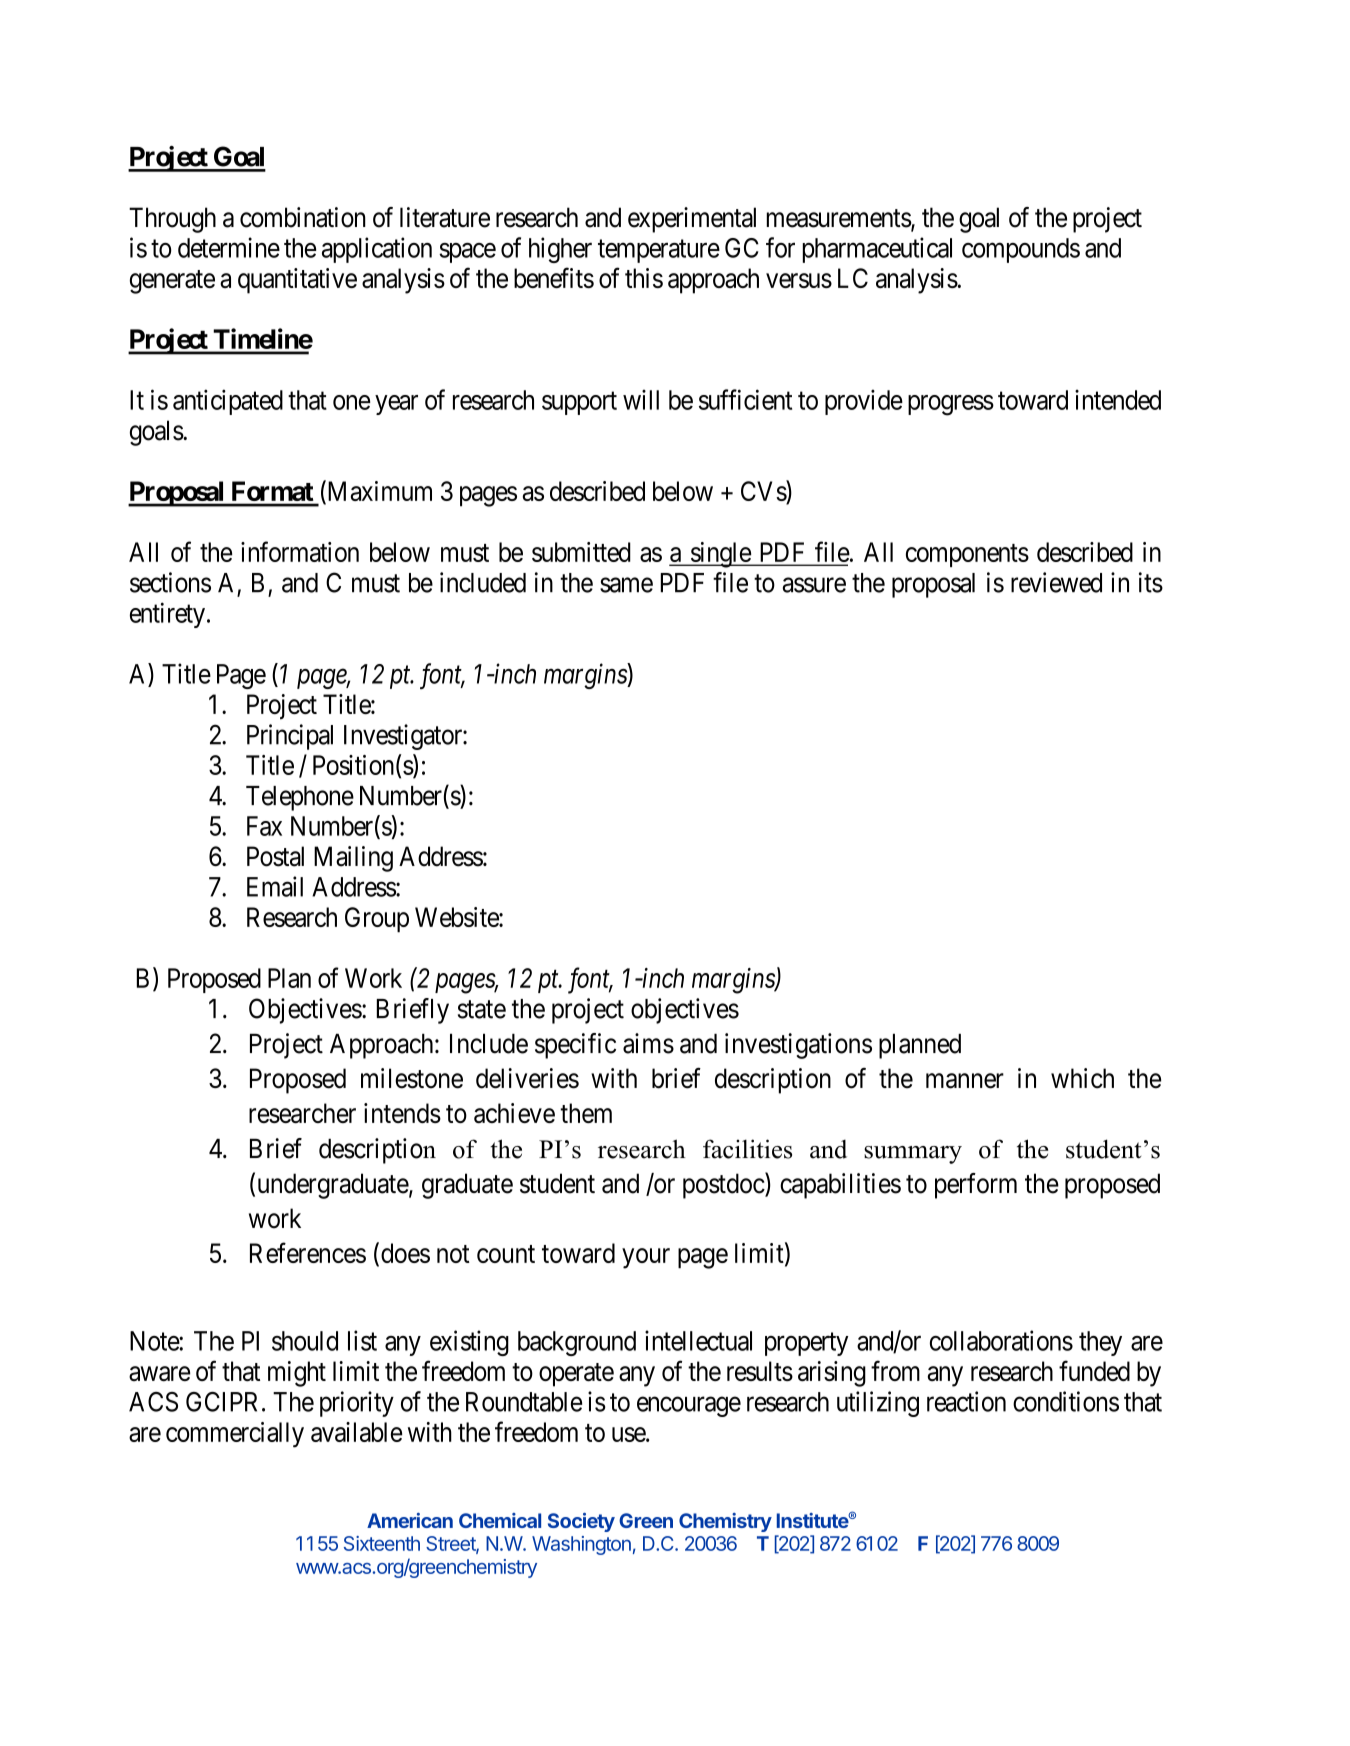 The height and width of the screenshot is (1746, 1350). What do you see at coordinates (1056, 582) in the screenshot?
I see `reviewed` at bounding box center [1056, 582].
